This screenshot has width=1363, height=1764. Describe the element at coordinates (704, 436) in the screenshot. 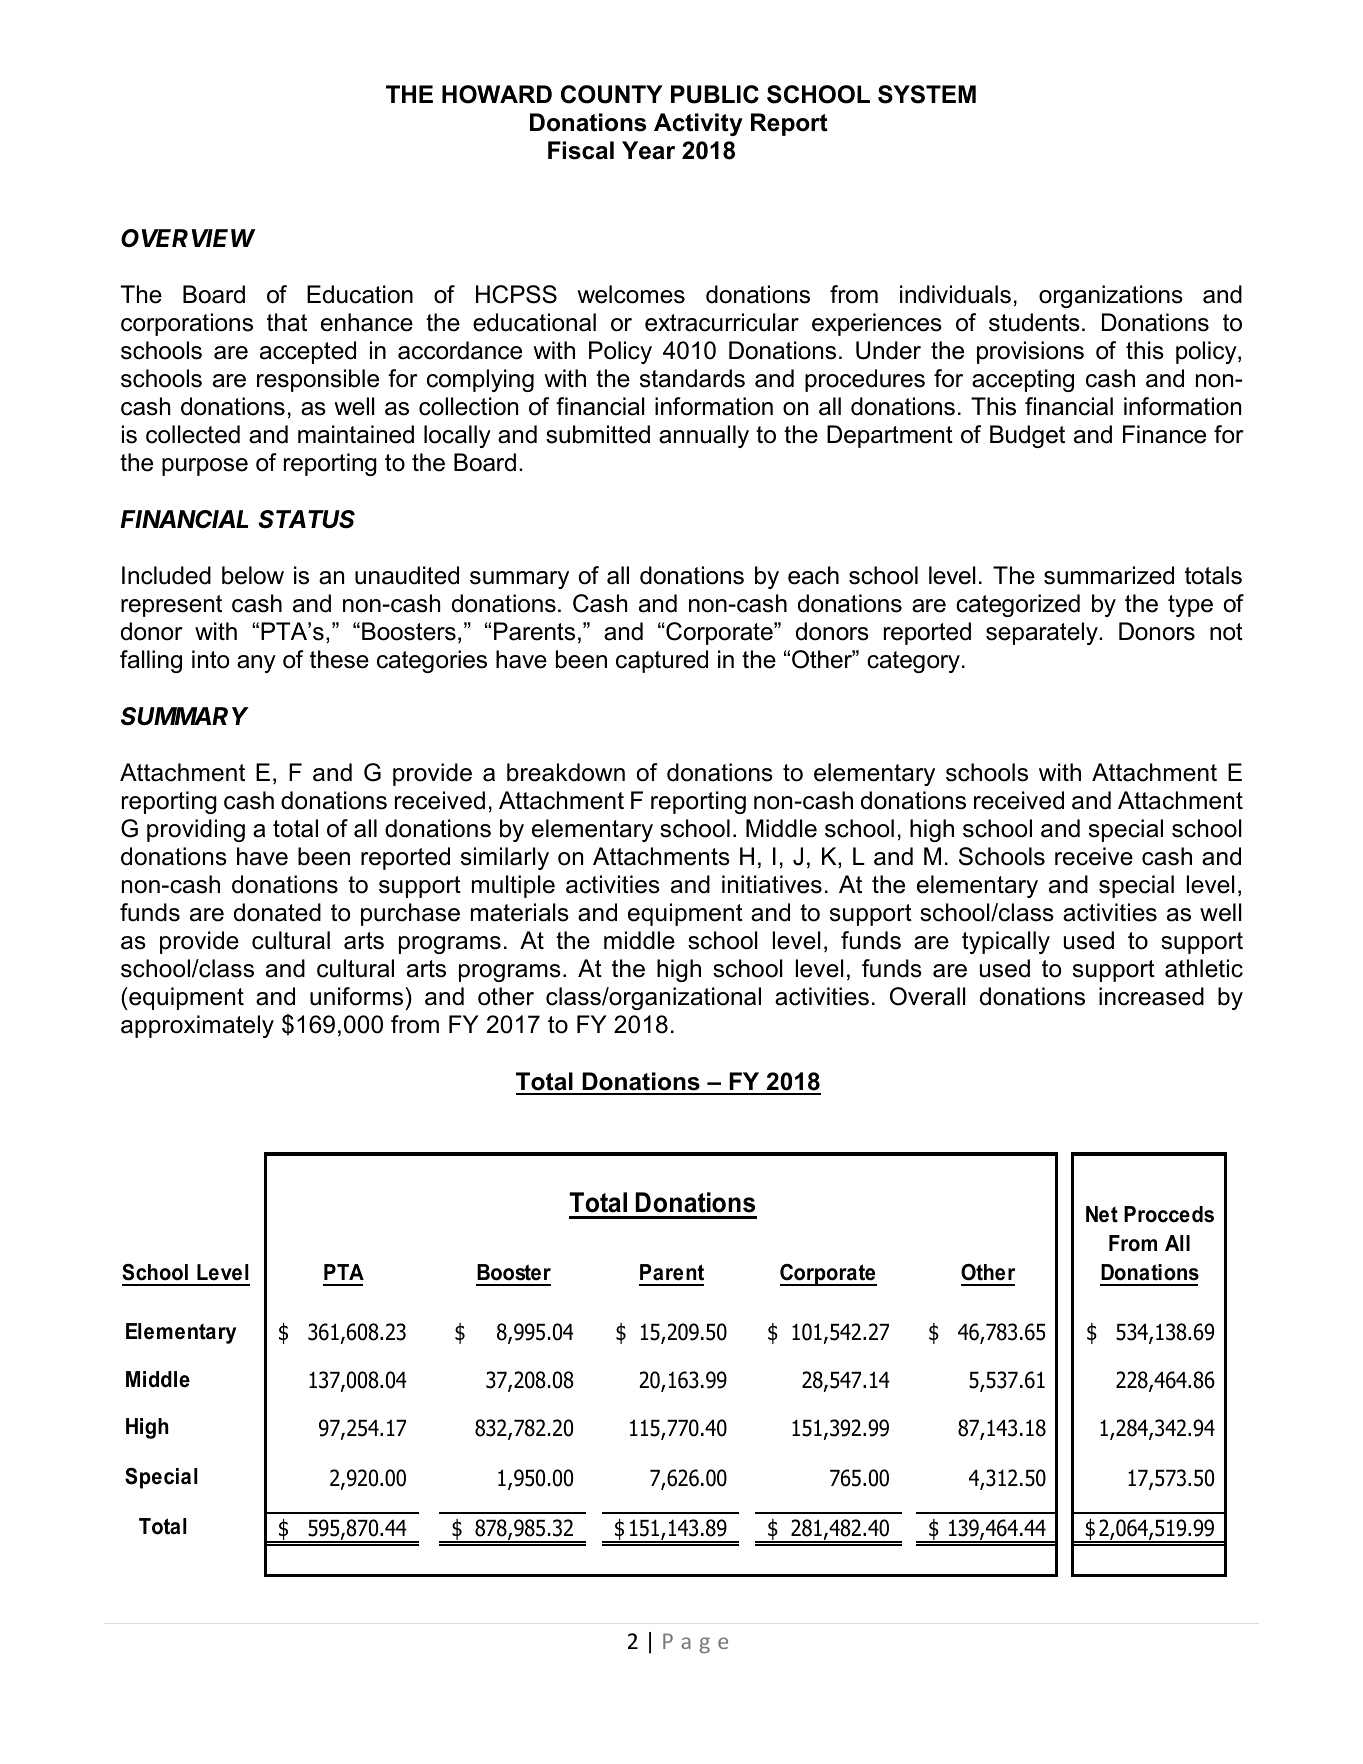

I see `annually` at that location.
